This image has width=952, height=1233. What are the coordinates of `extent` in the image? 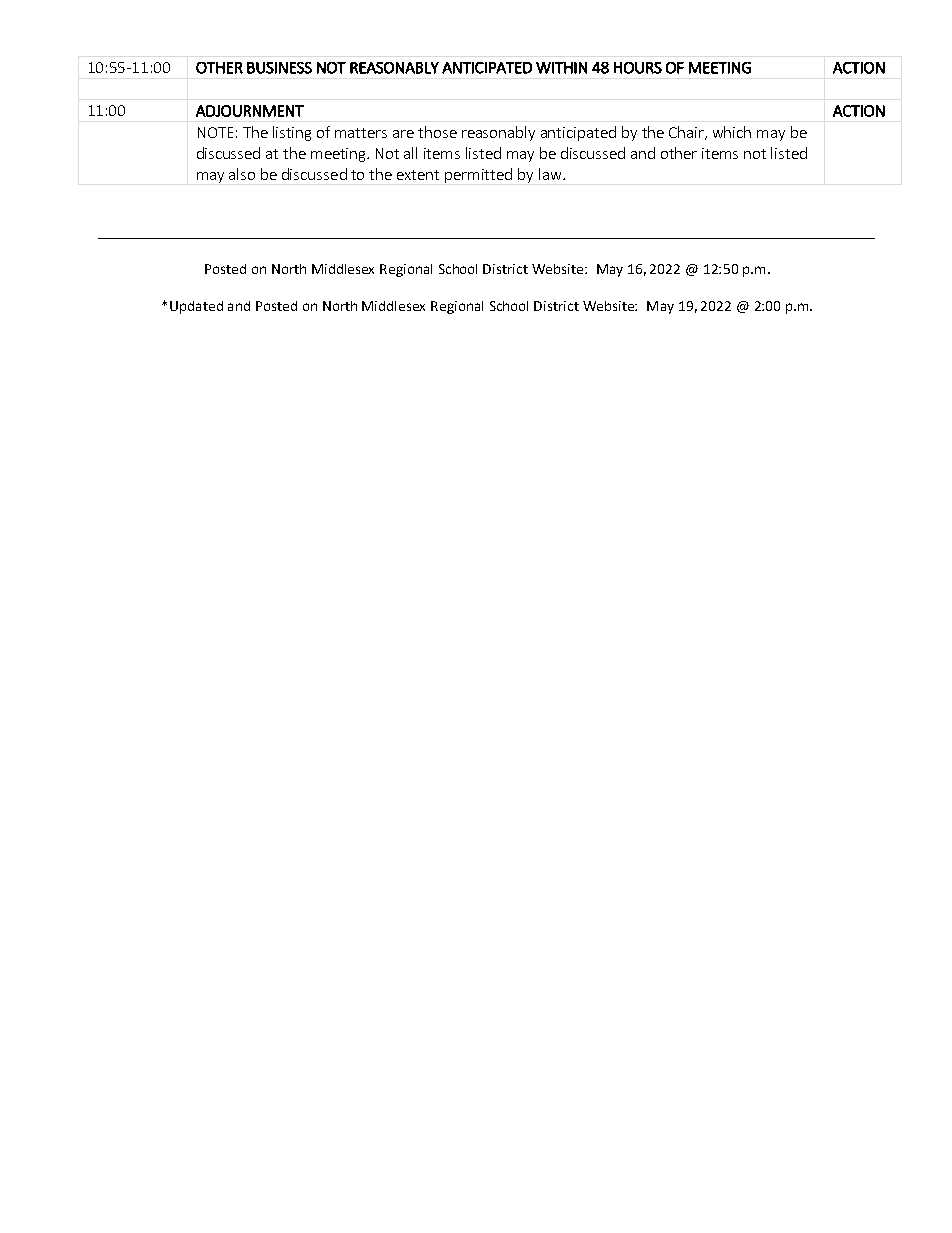 It's located at (418, 175).
